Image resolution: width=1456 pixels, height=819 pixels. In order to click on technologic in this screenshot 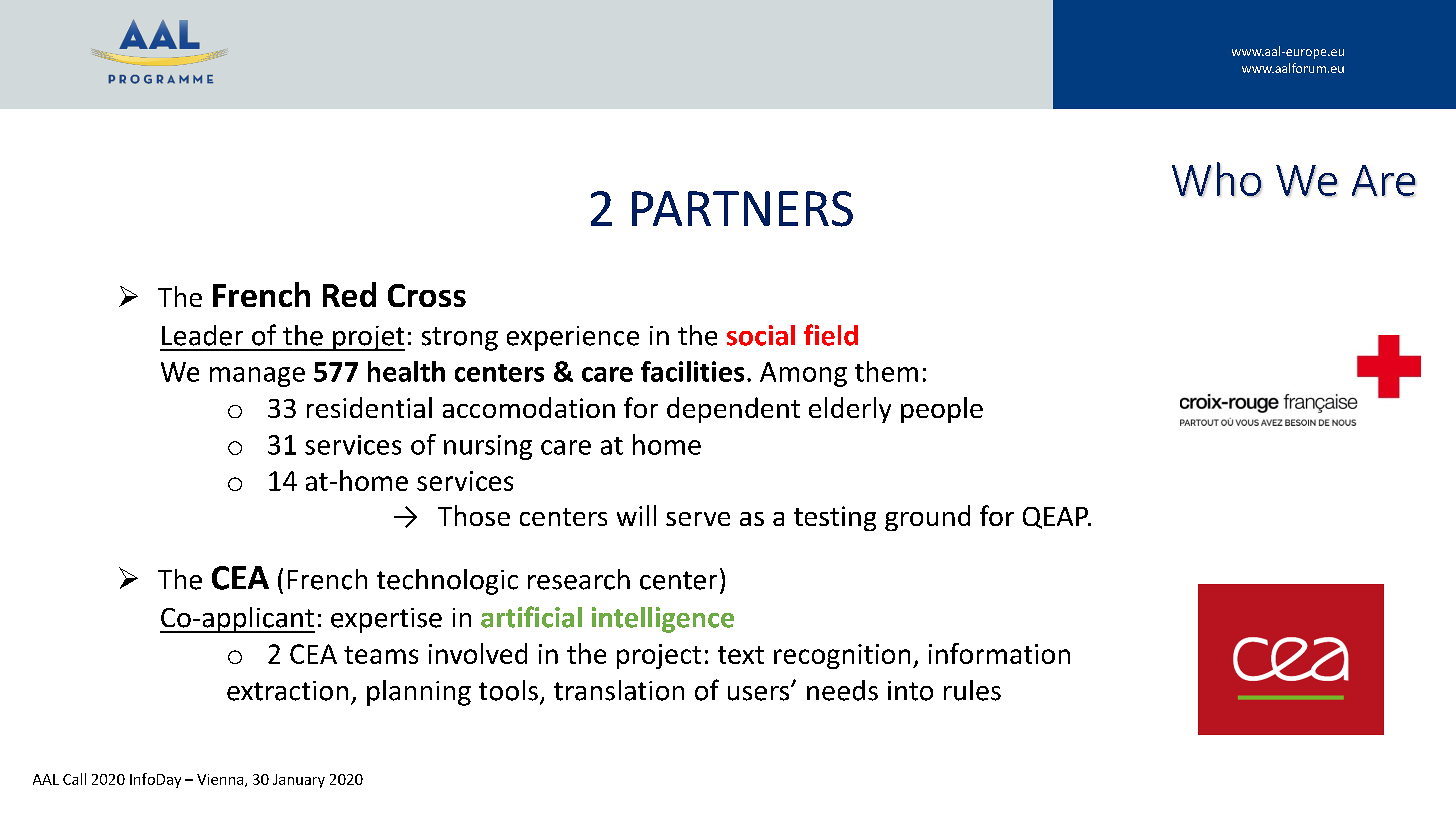, I will do `click(447, 582)`.
